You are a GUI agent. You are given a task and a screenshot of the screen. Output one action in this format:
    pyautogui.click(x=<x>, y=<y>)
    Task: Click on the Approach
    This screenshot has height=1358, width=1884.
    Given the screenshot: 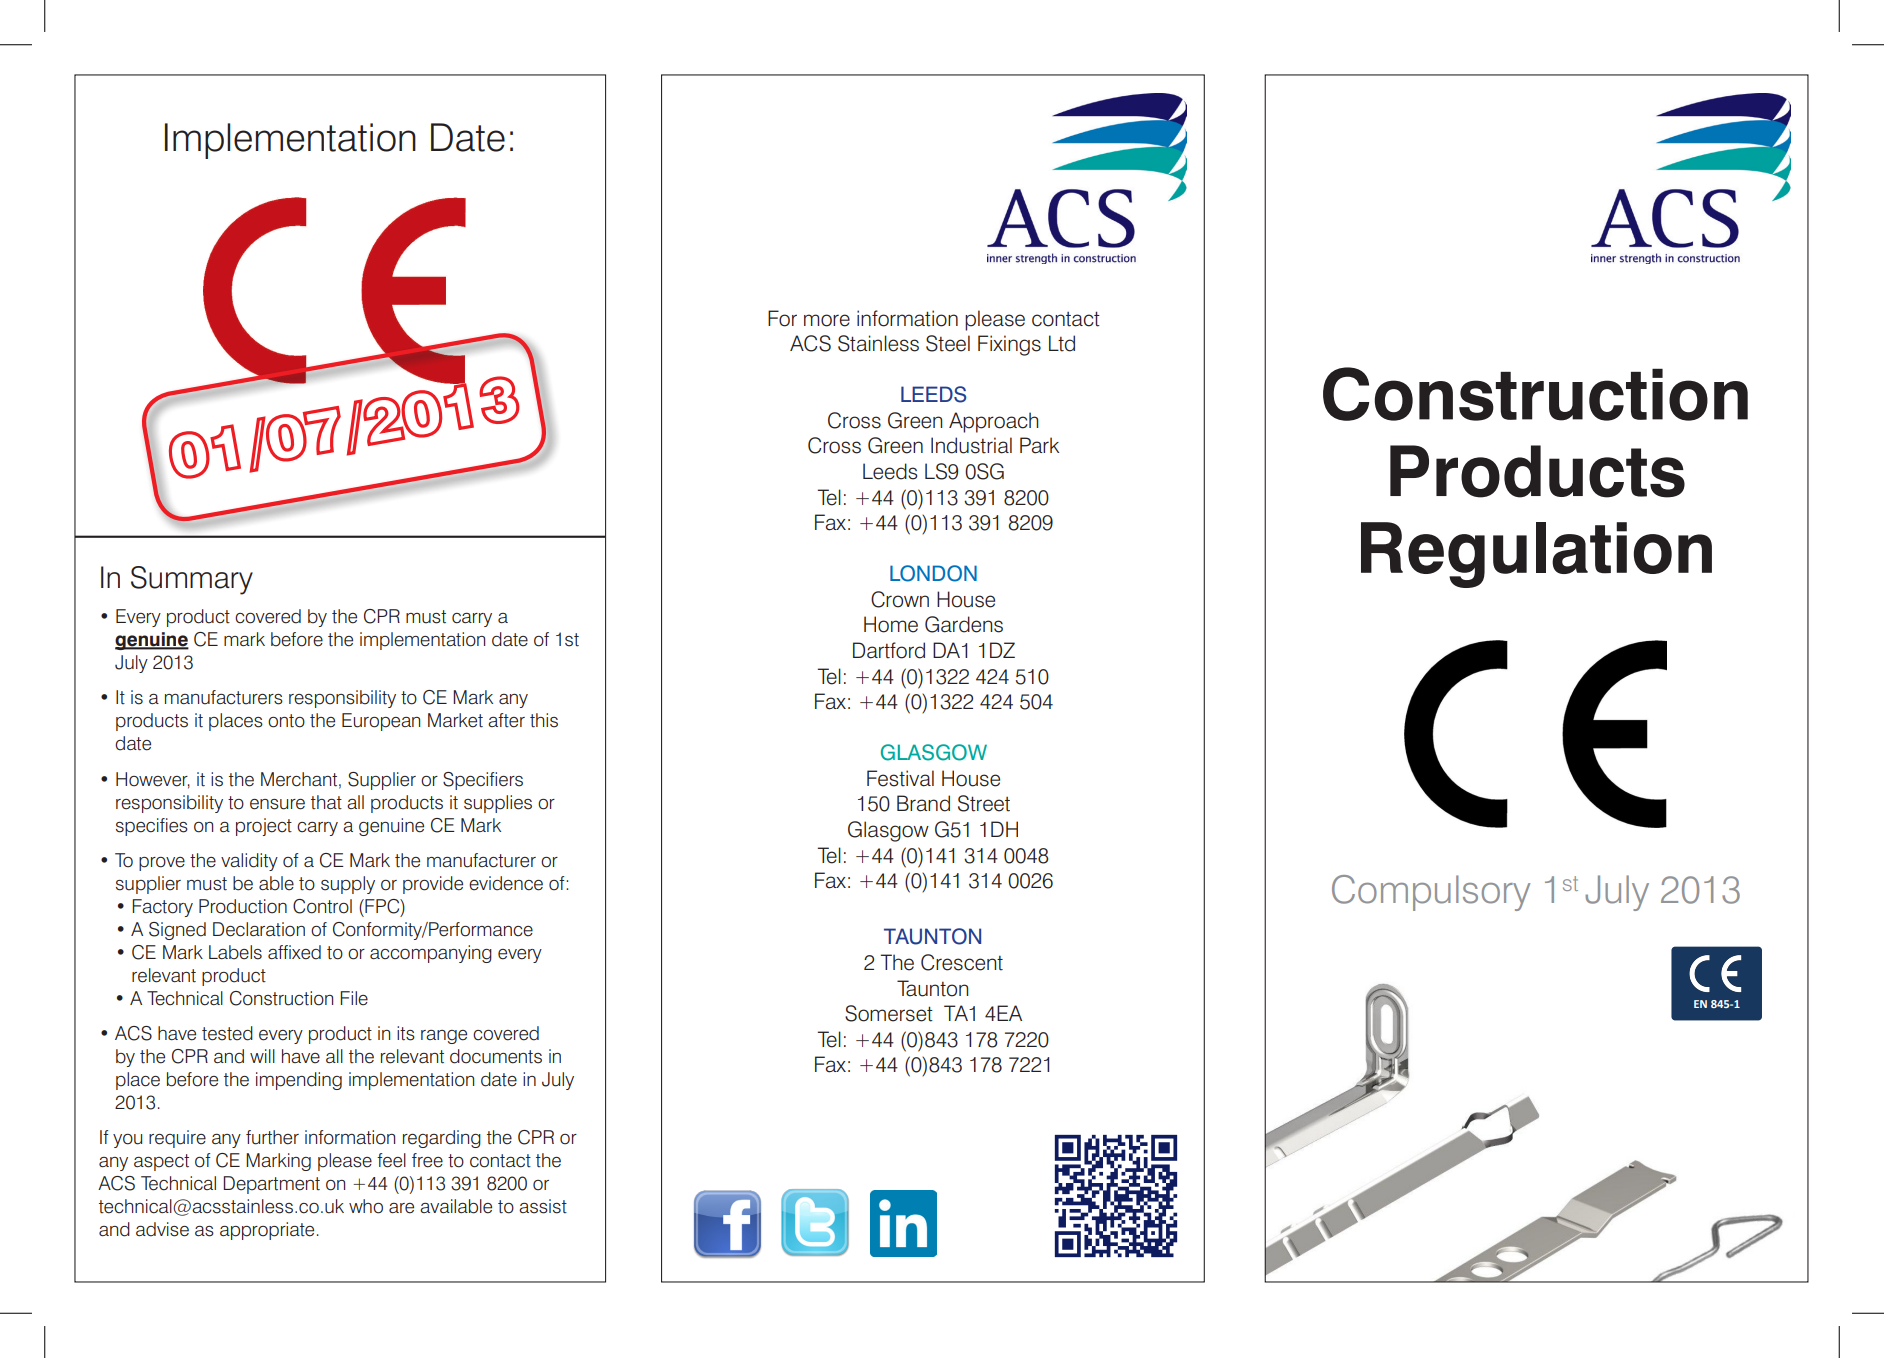 What is the action you would take?
    pyautogui.click(x=994, y=422)
